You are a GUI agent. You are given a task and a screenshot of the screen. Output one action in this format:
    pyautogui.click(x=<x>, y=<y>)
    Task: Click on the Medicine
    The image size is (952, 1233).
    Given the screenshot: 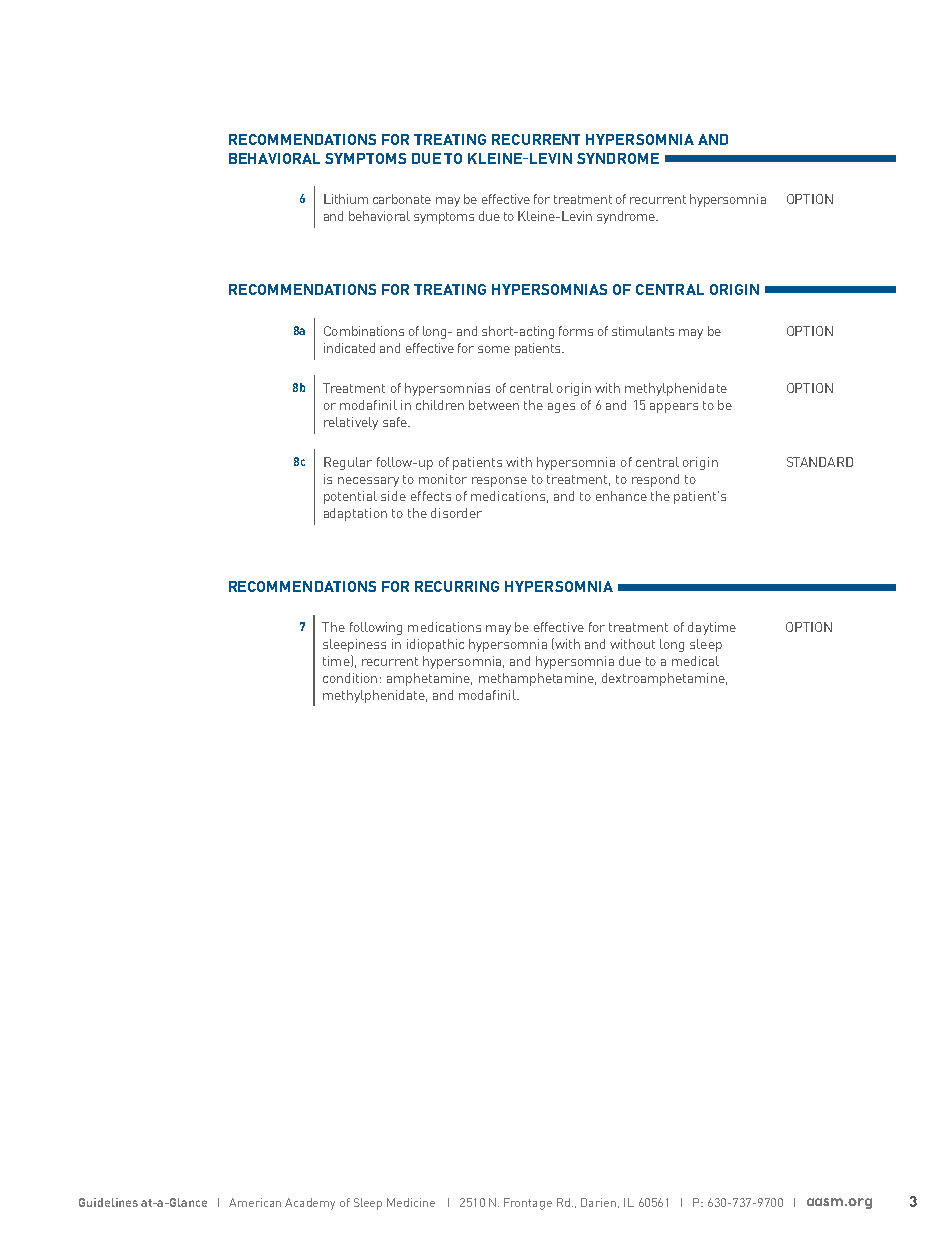 What is the action you would take?
    pyautogui.click(x=411, y=1202)
